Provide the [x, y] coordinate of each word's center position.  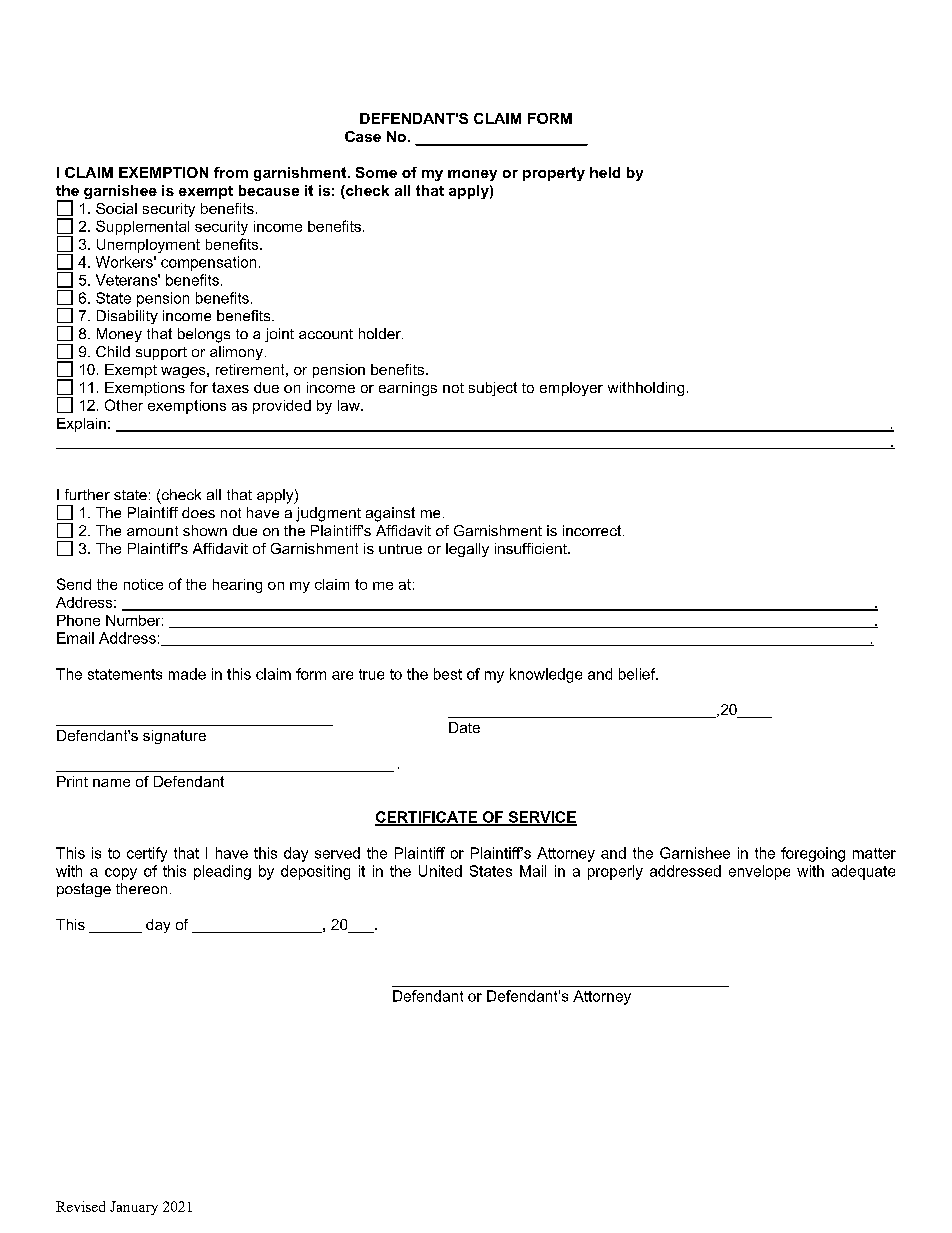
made [187, 674]
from [231, 172]
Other [124, 405]
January [134, 1208]
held [605, 172]
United [440, 871]
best [448, 674]
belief [638, 674]
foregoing [813, 854]
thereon [141, 888]
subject [493, 389]
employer [571, 389]
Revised [80, 1206]
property [554, 174]
